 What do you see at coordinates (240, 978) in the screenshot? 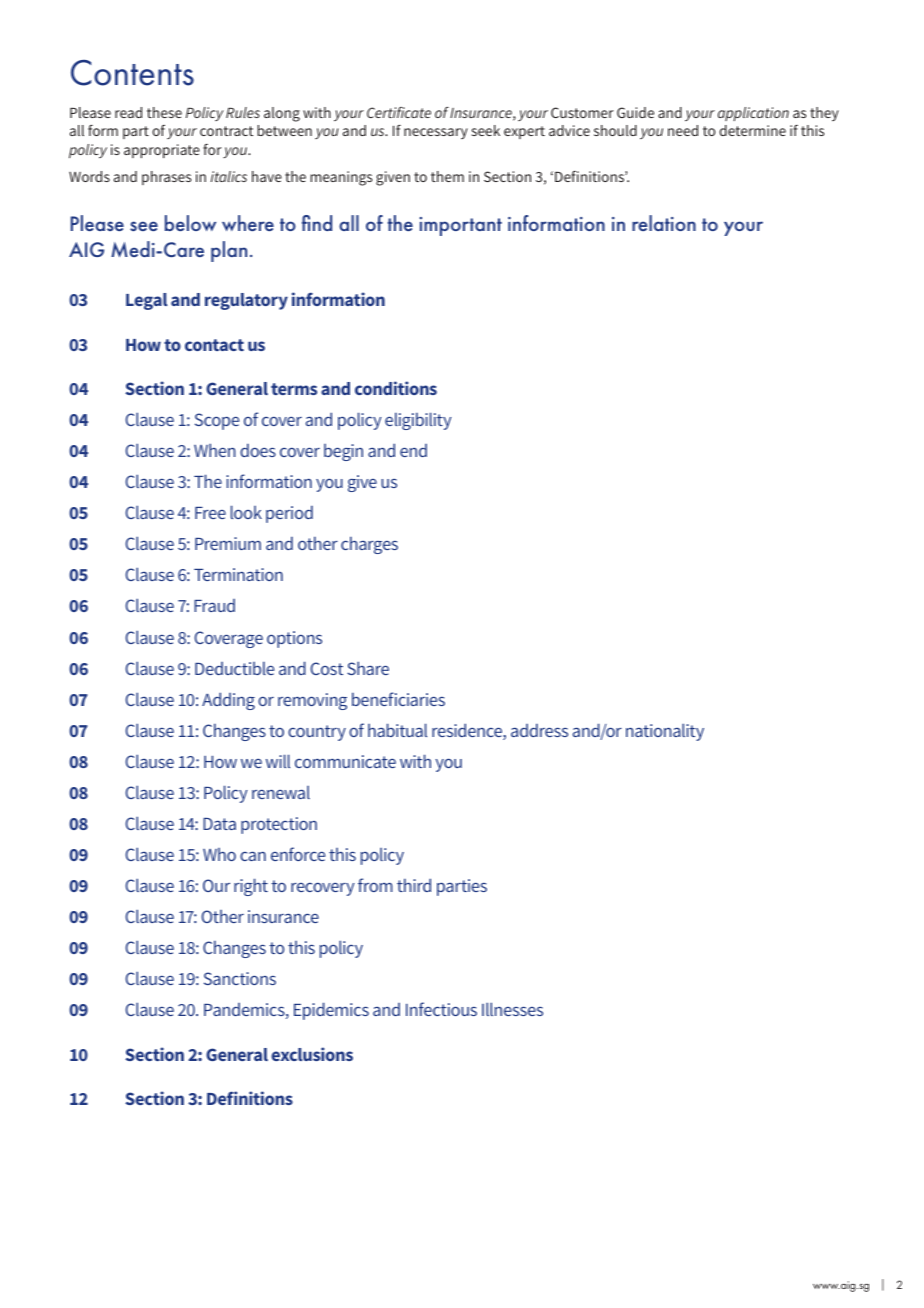
I see `Sanctions` at bounding box center [240, 978].
